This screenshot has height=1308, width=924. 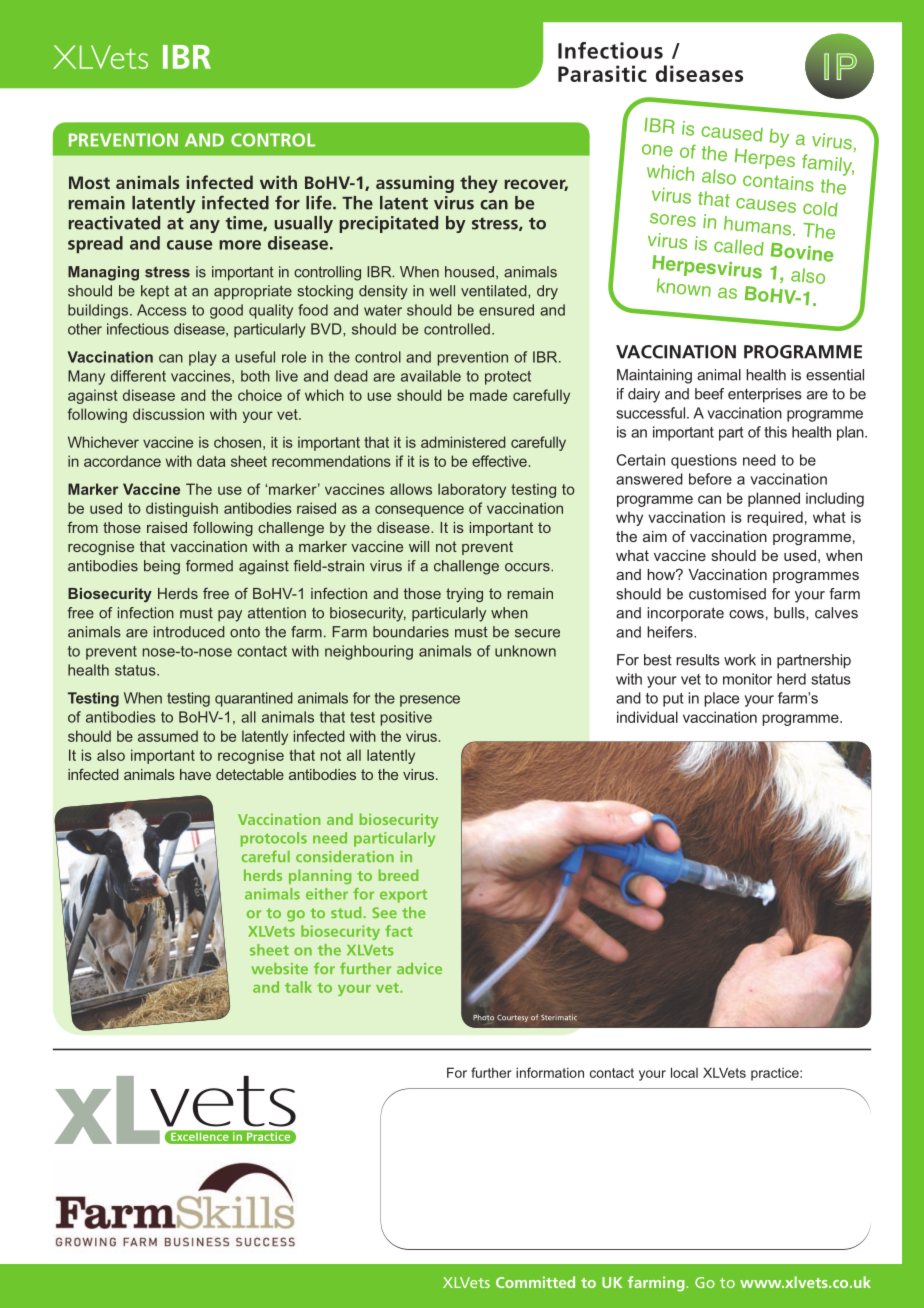 What do you see at coordinates (430, 701) in the screenshot?
I see `presence` at bounding box center [430, 701].
